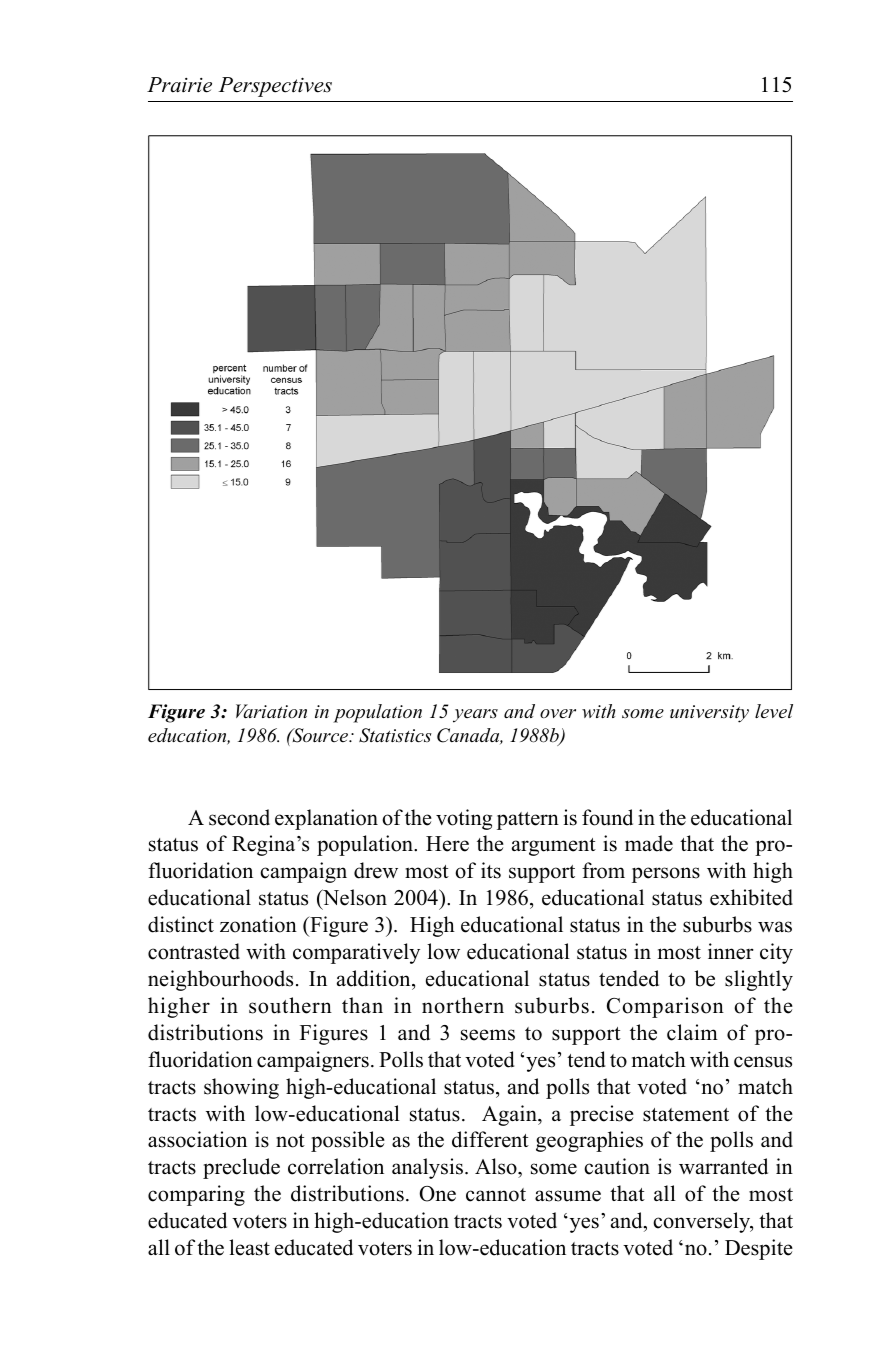 This image has width=887, height=1372. I want to click on Prairie, so click(179, 85).
